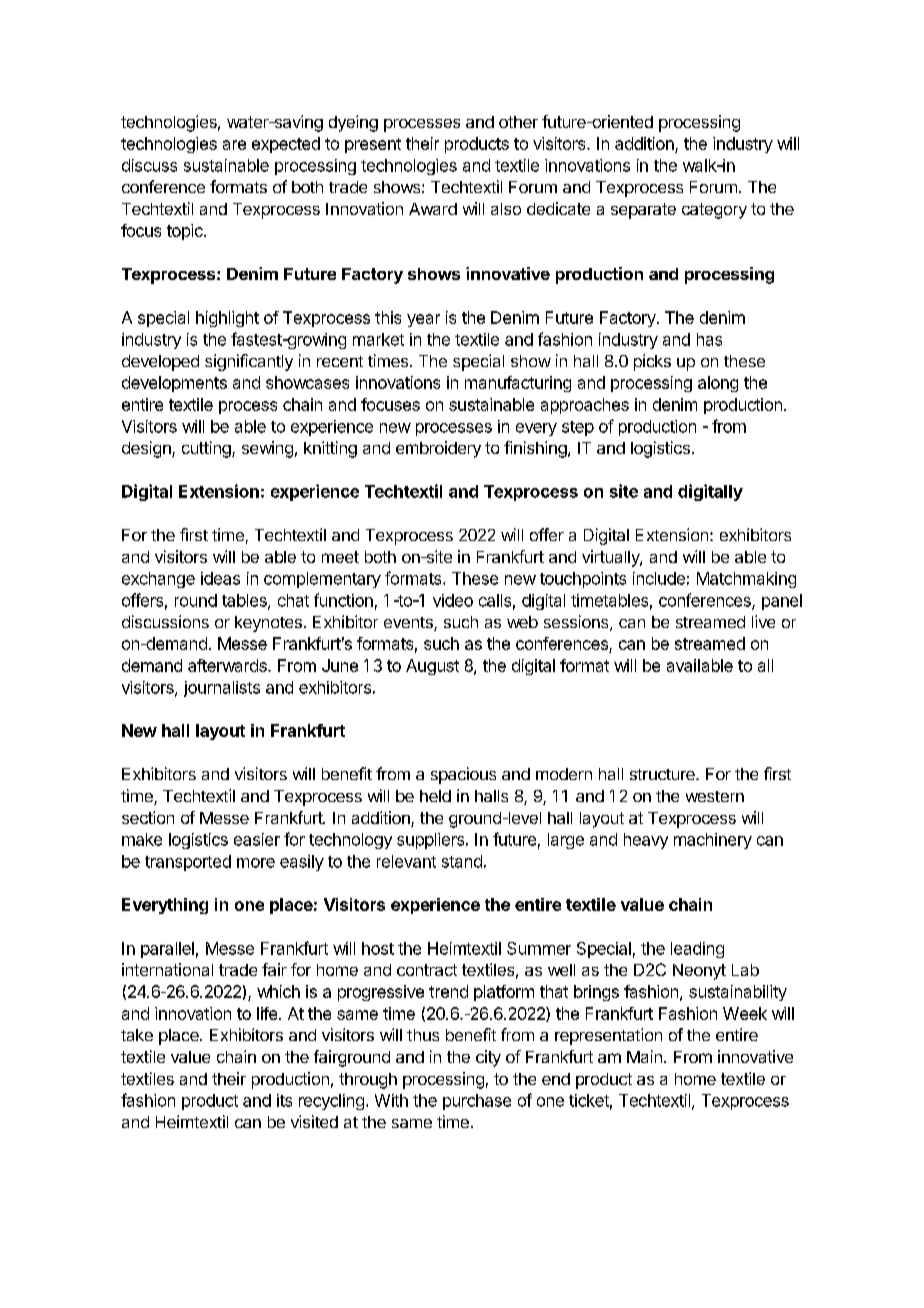 The image size is (924, 1308). Describe the element at coordinates (284, 1100) in the screenshot. I see `its` at that location.
